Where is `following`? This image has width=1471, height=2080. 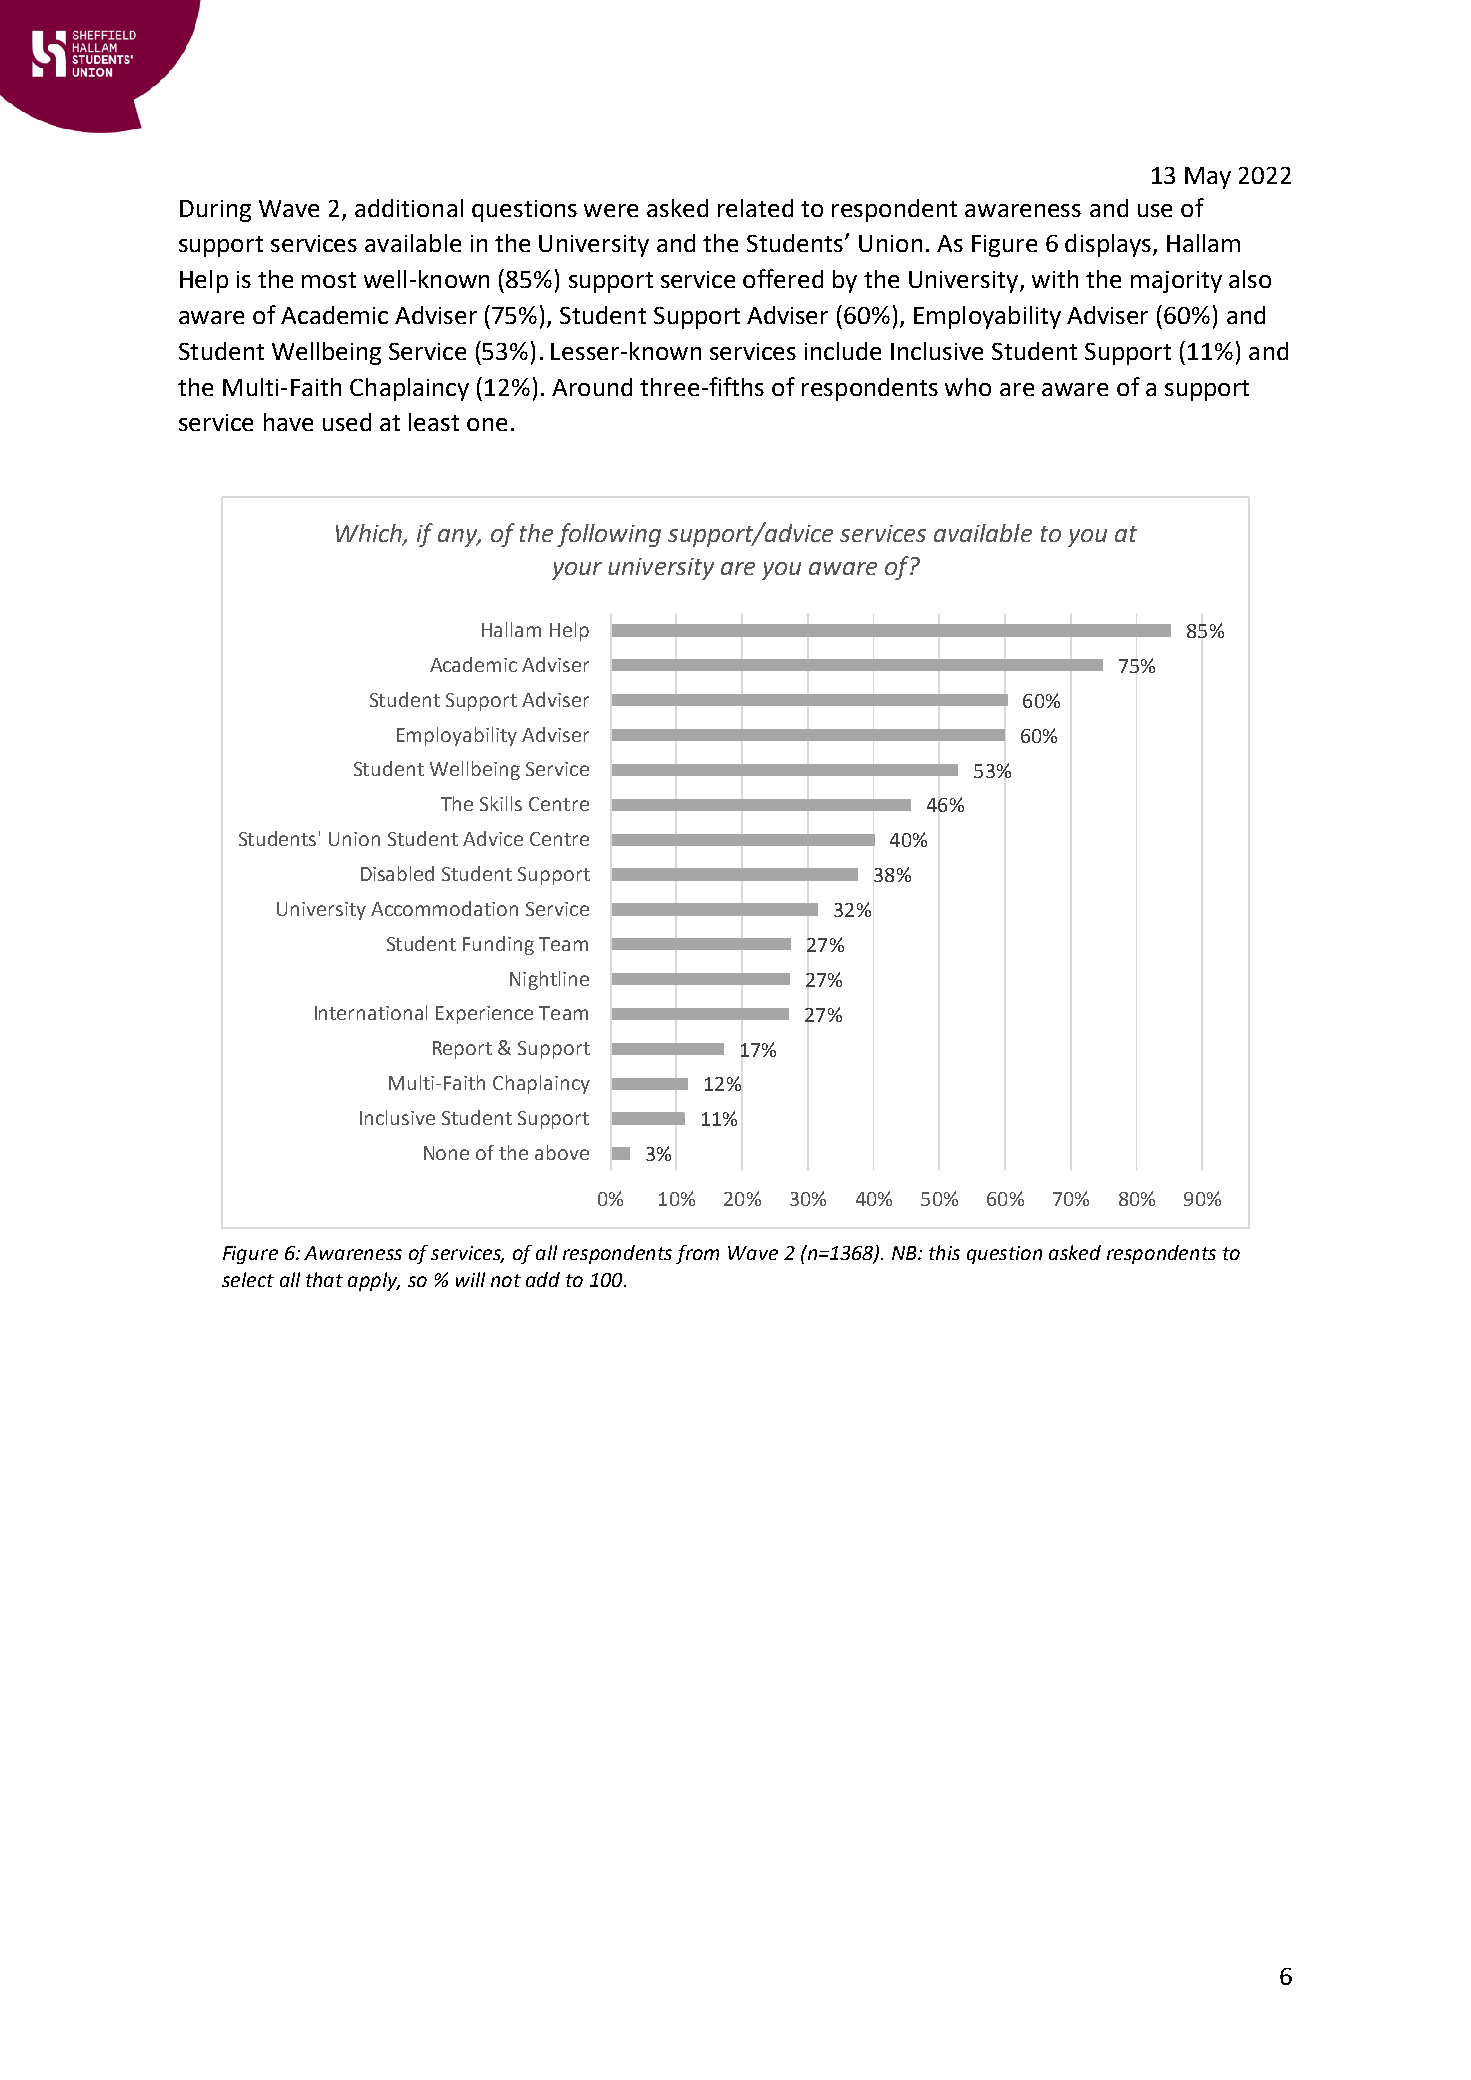
following is located at coordinates (609, 535).
